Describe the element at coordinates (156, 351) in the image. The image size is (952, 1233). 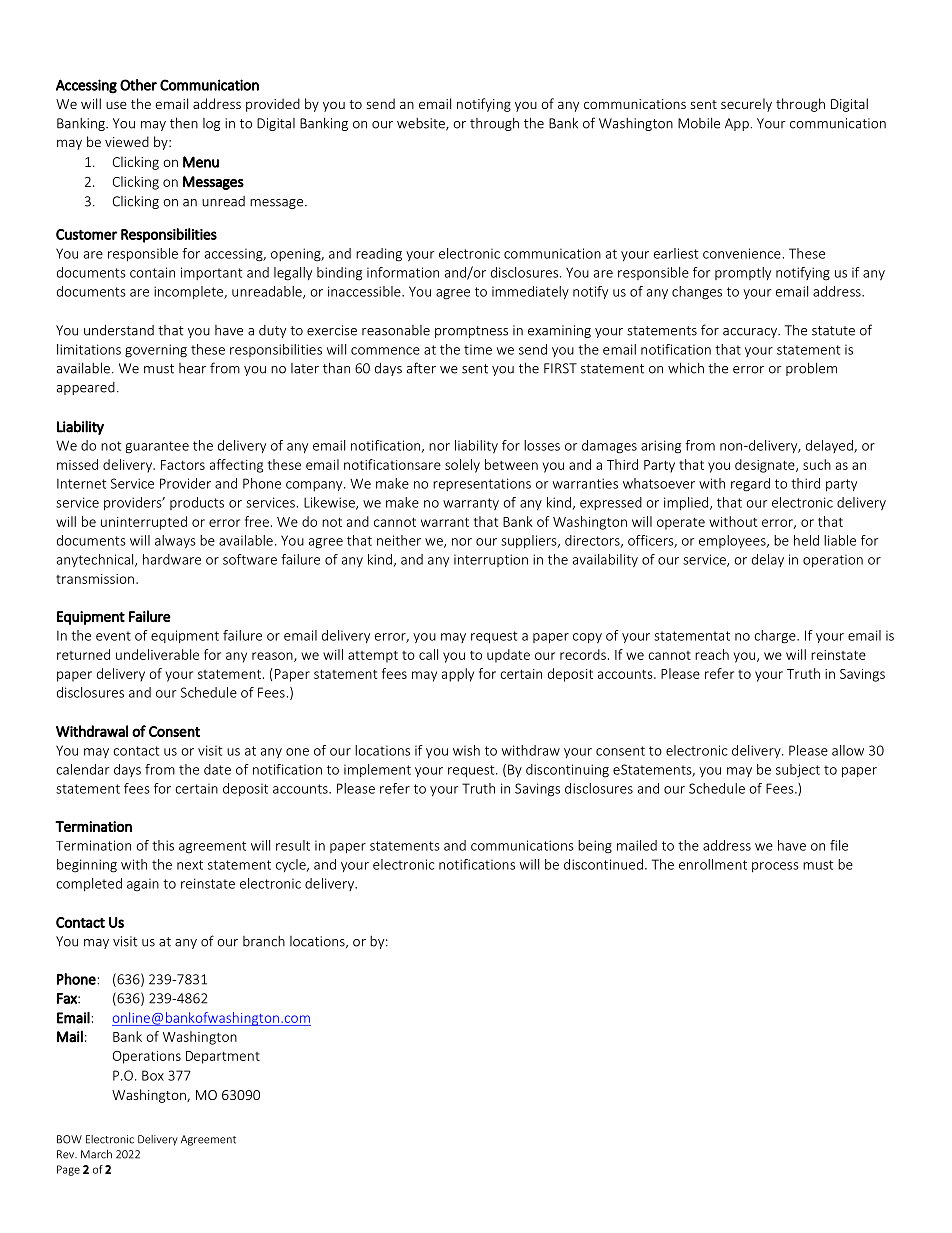
I see `governing` at that location.
